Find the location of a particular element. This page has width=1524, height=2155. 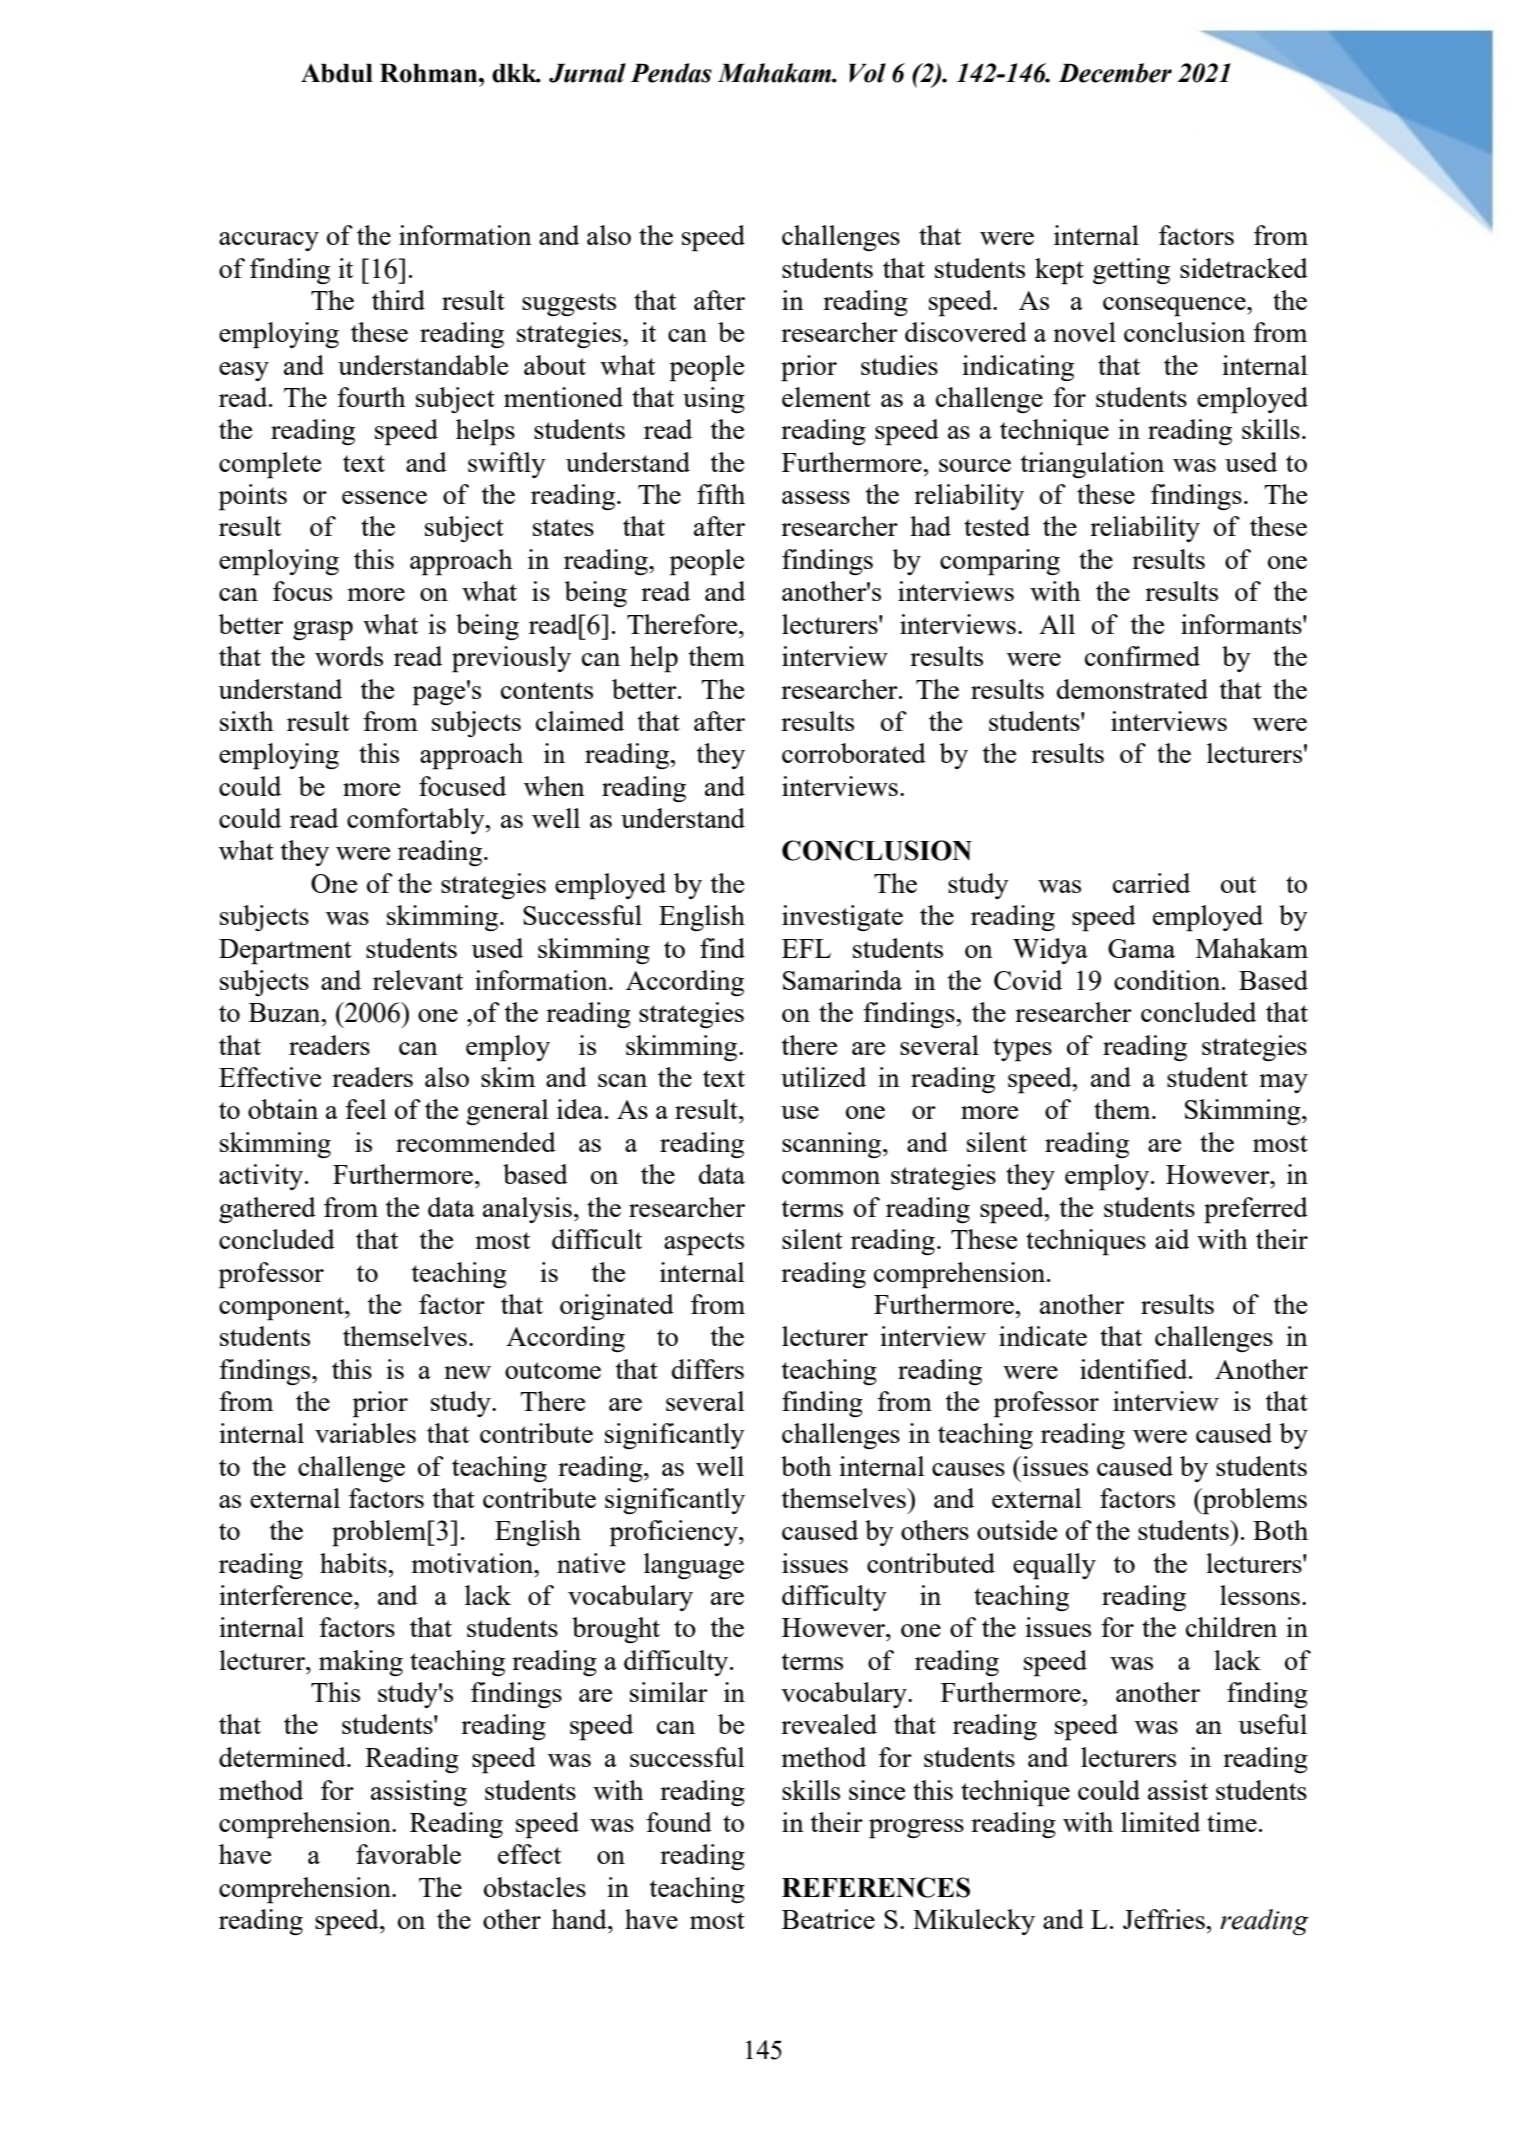

corroborated is located at coordinates (854, 753).
